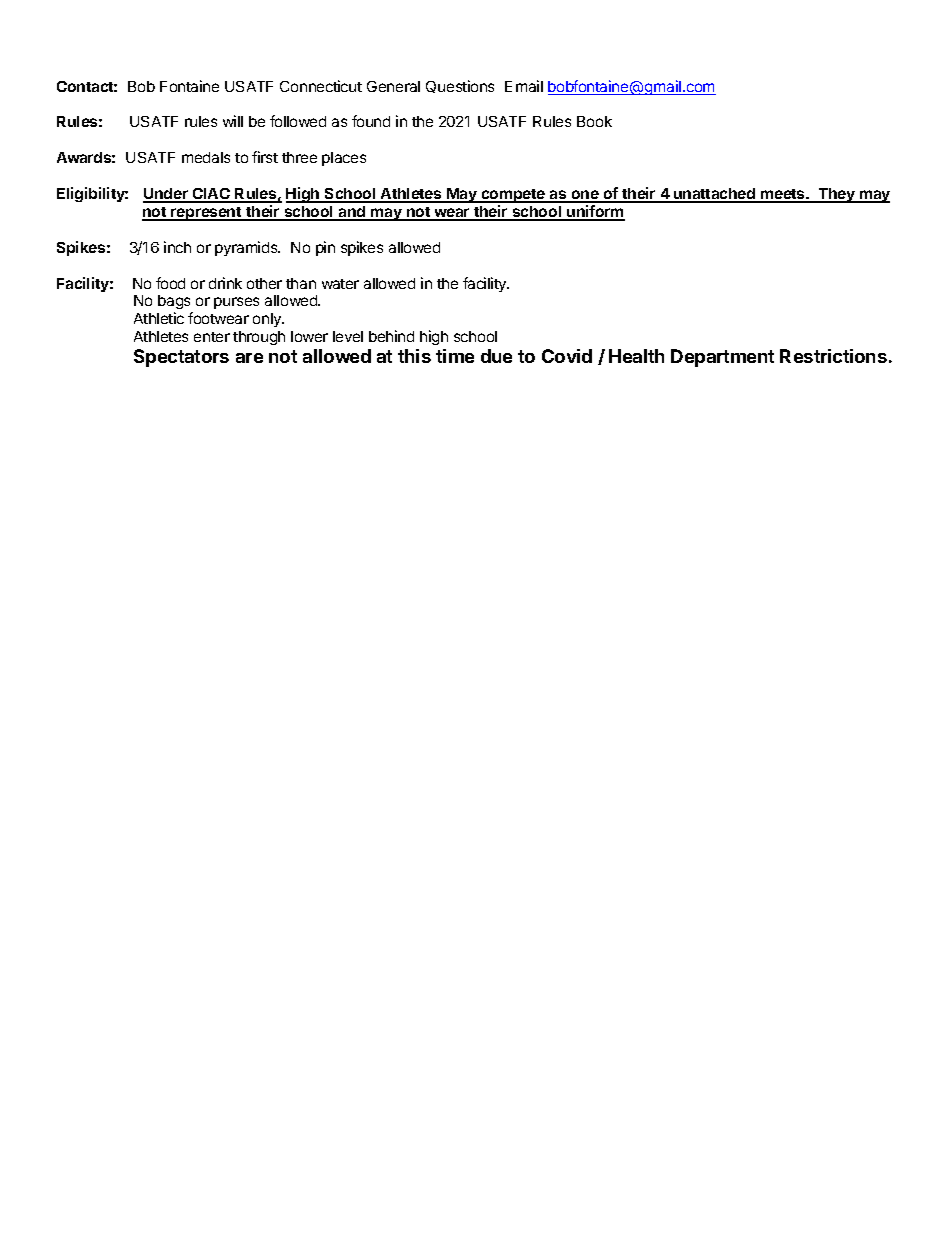 Image resolution: width=952 pixels, height=1233 pixels. Describe the element at coordinates (321, 86) in the document. I see `Connecticut` at that location.
